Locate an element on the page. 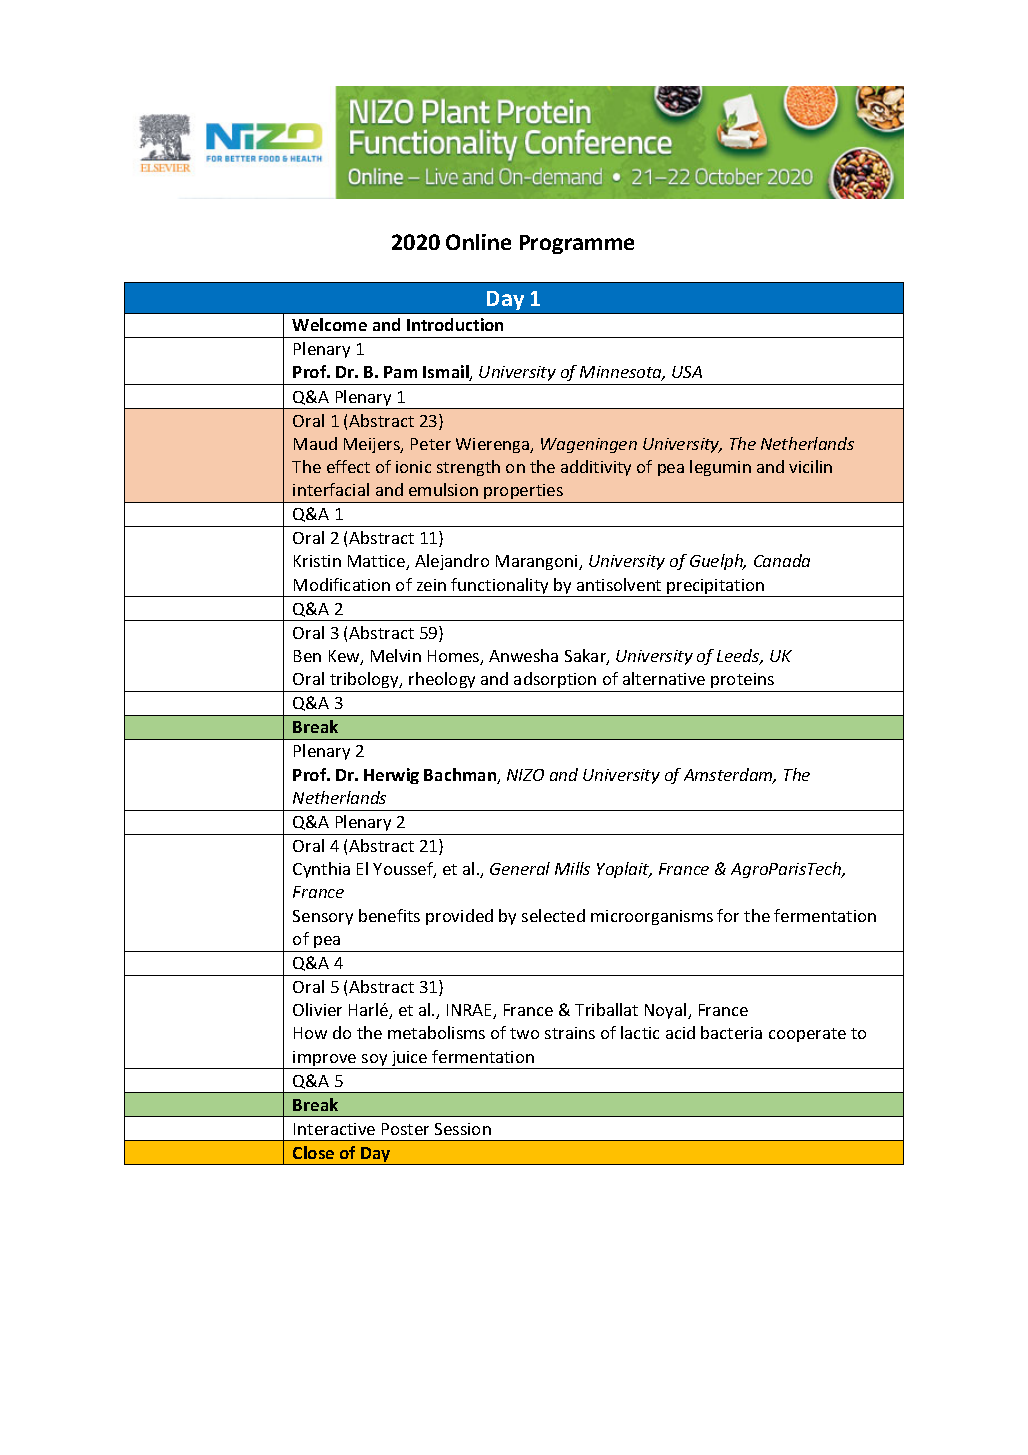 This image has height=1455, width=1028. USA is located at coordinates (687, 372).
